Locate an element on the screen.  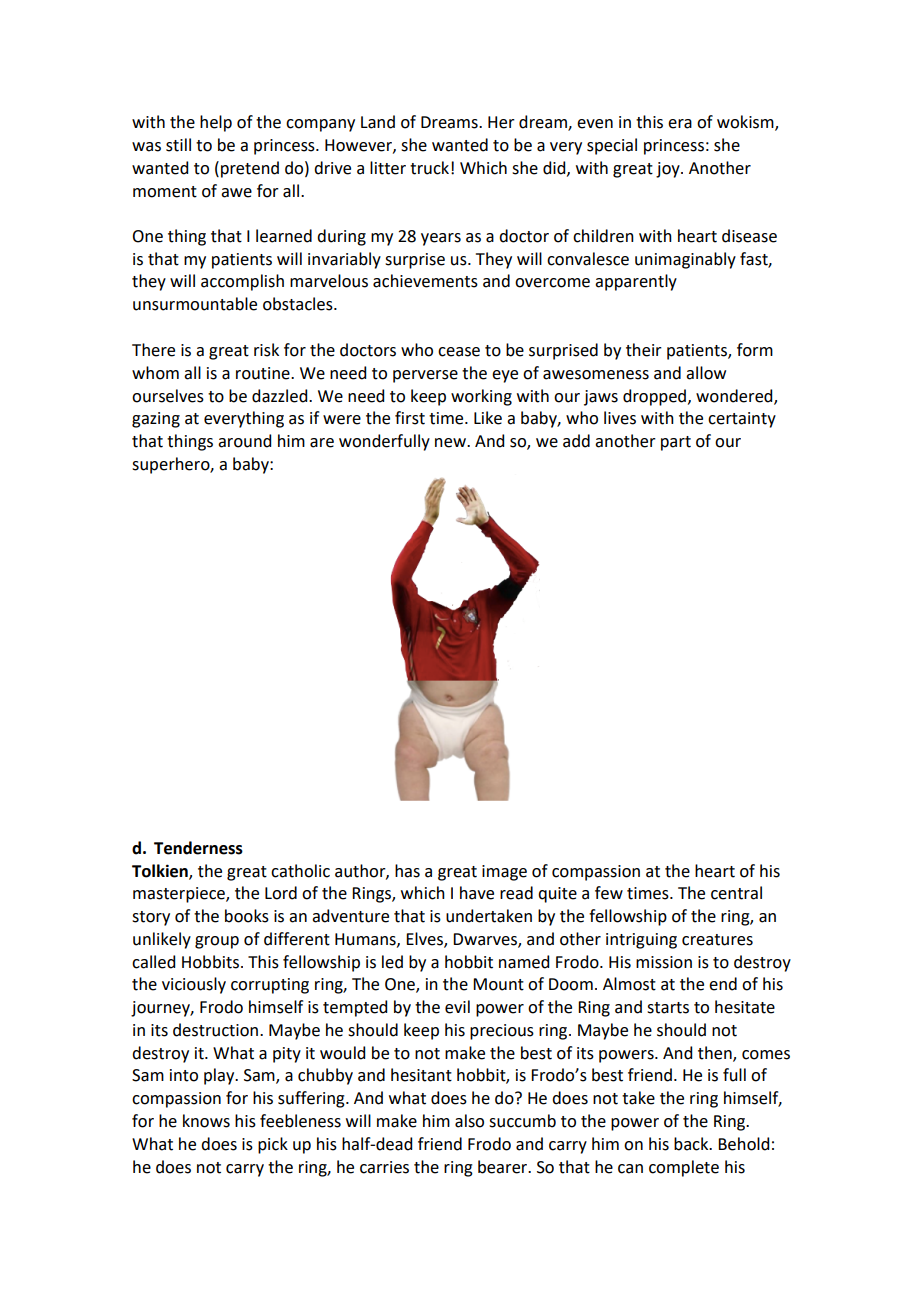
Tenderness is located at coordinates (198, 848).
